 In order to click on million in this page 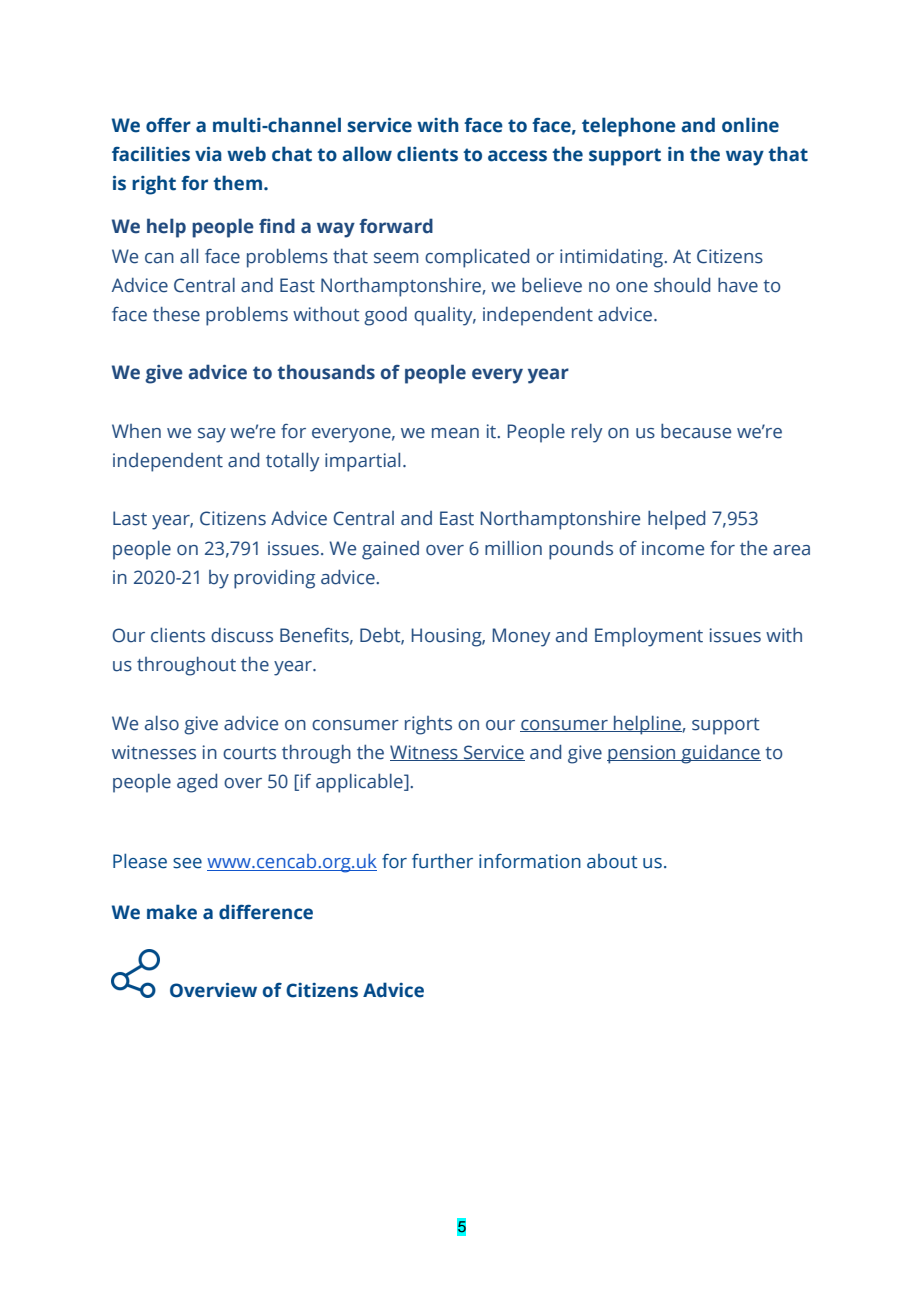, I will do `click(513, 548)`.
